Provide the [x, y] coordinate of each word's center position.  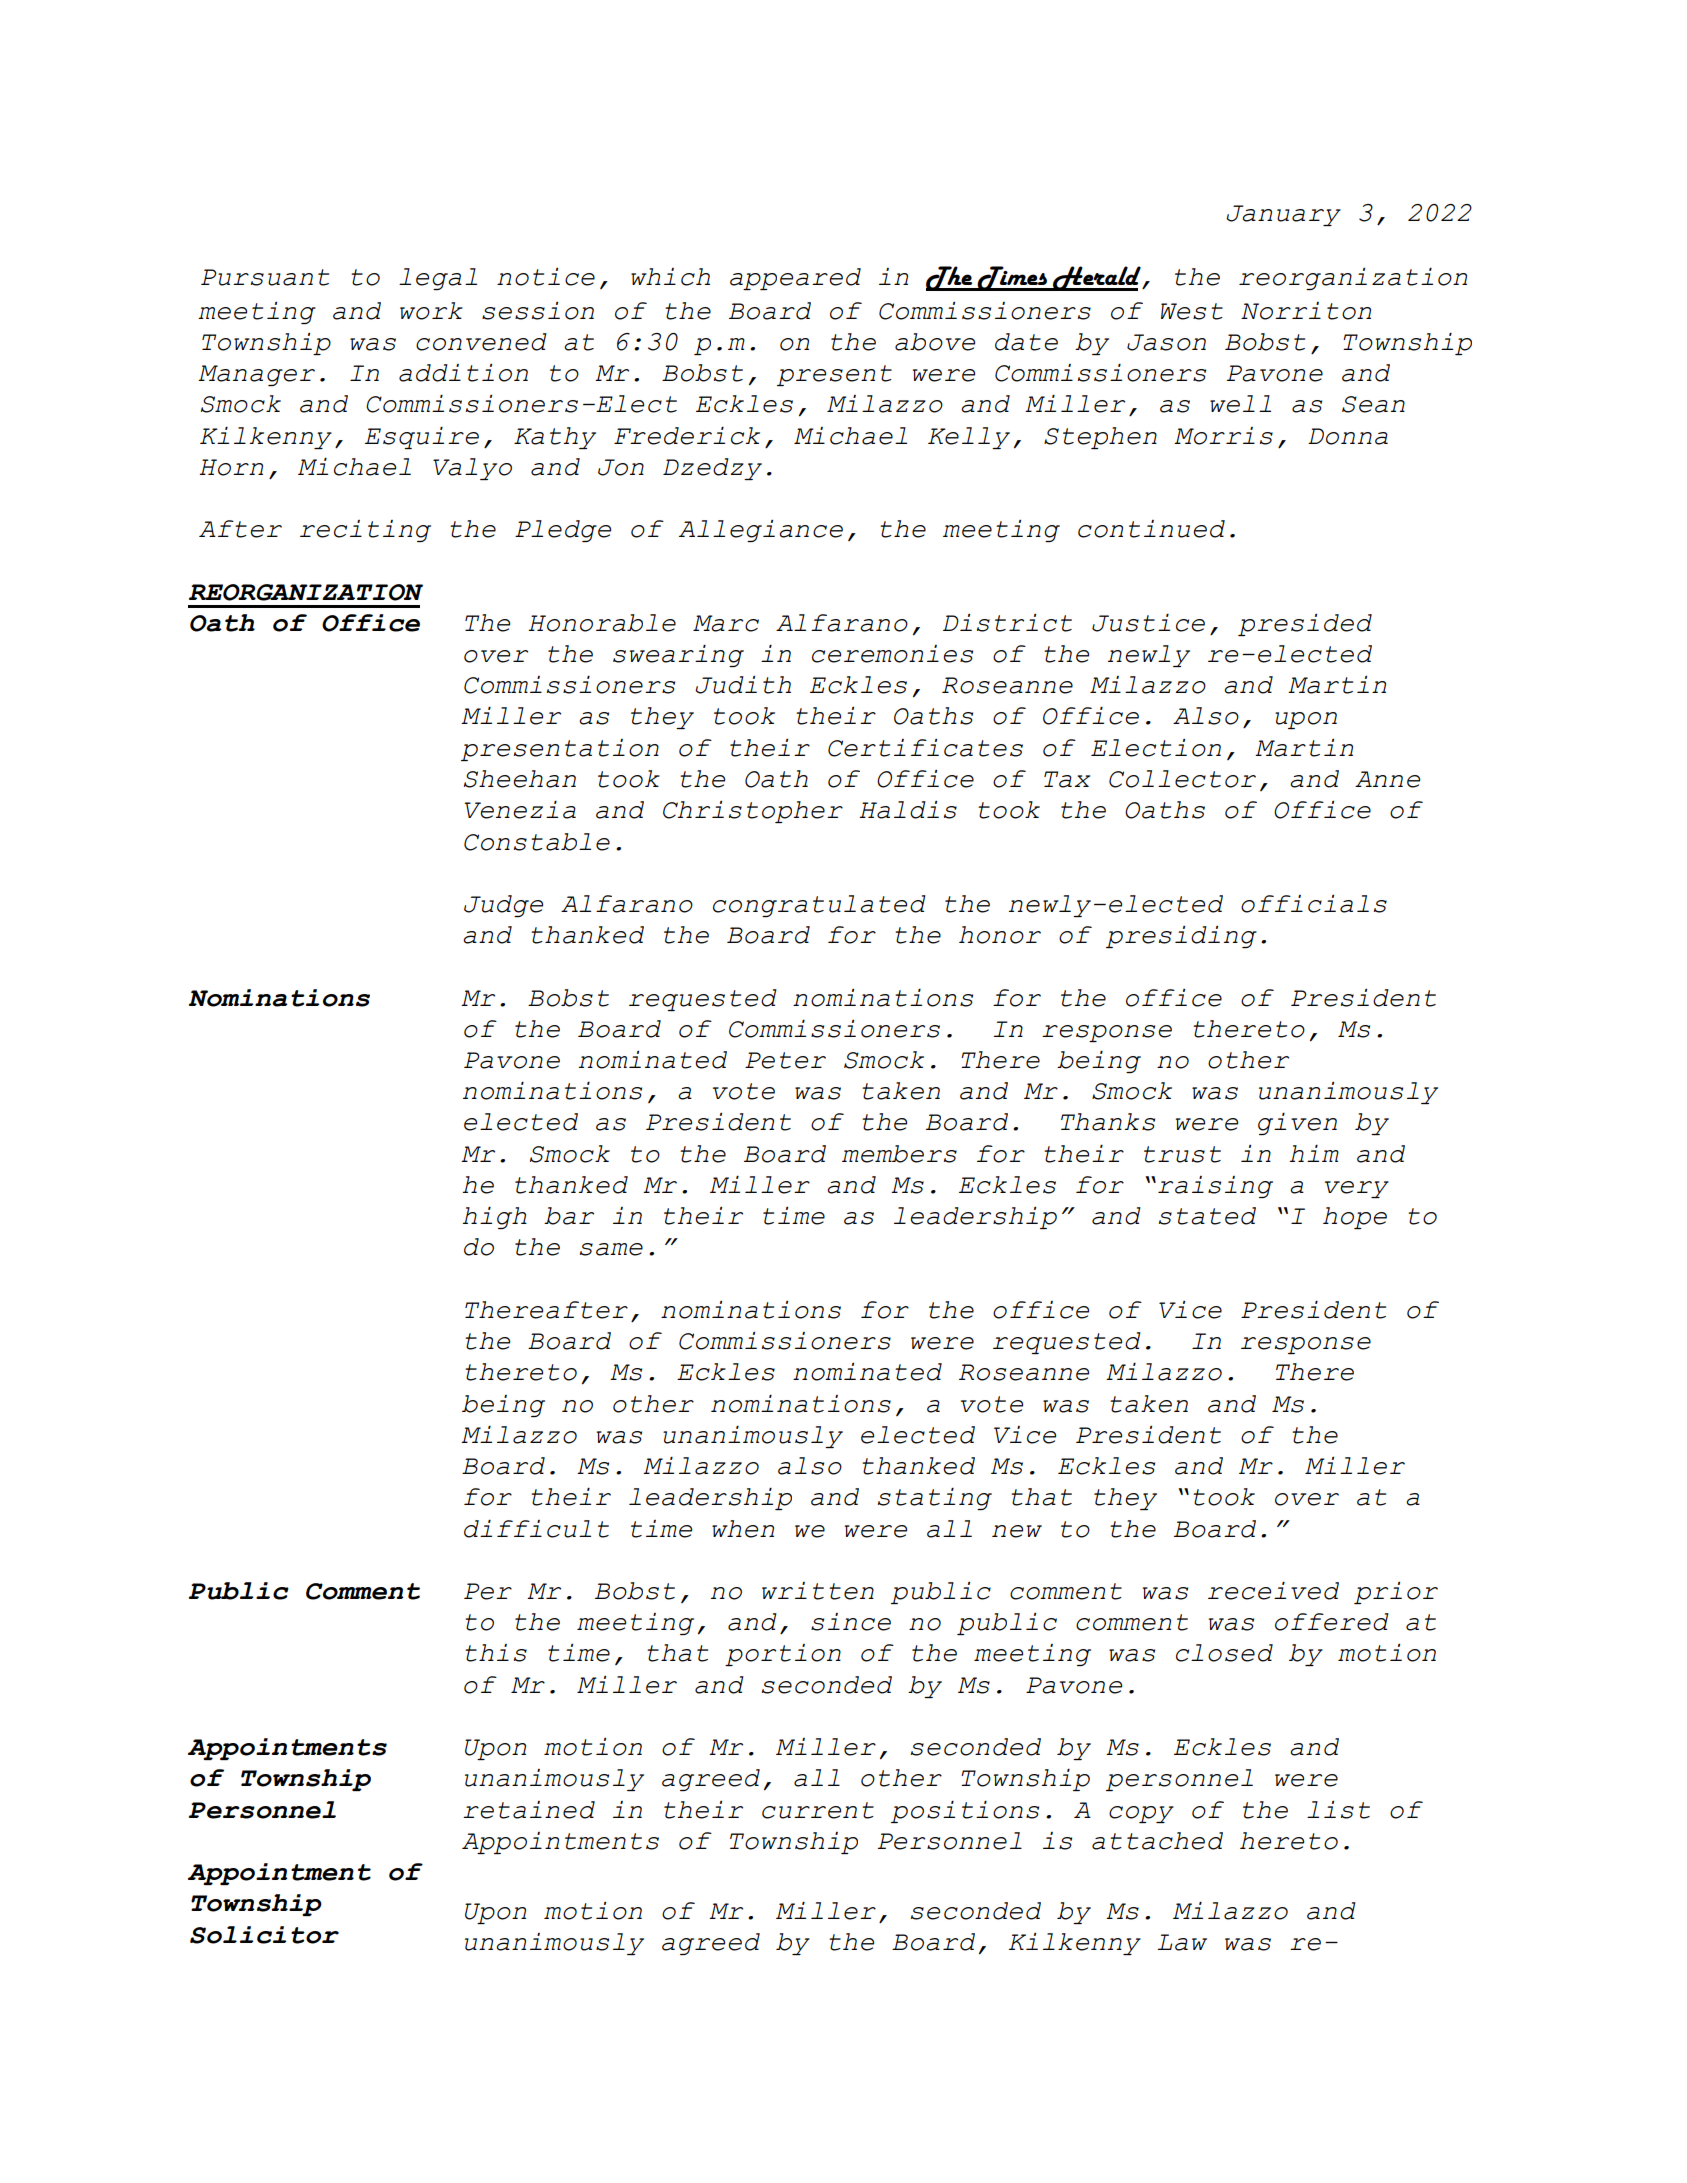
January [1283, 215]
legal [438, 279]
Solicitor [264, 1935]
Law [1182, 1942]
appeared [795, 279]
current [818, 1810]
